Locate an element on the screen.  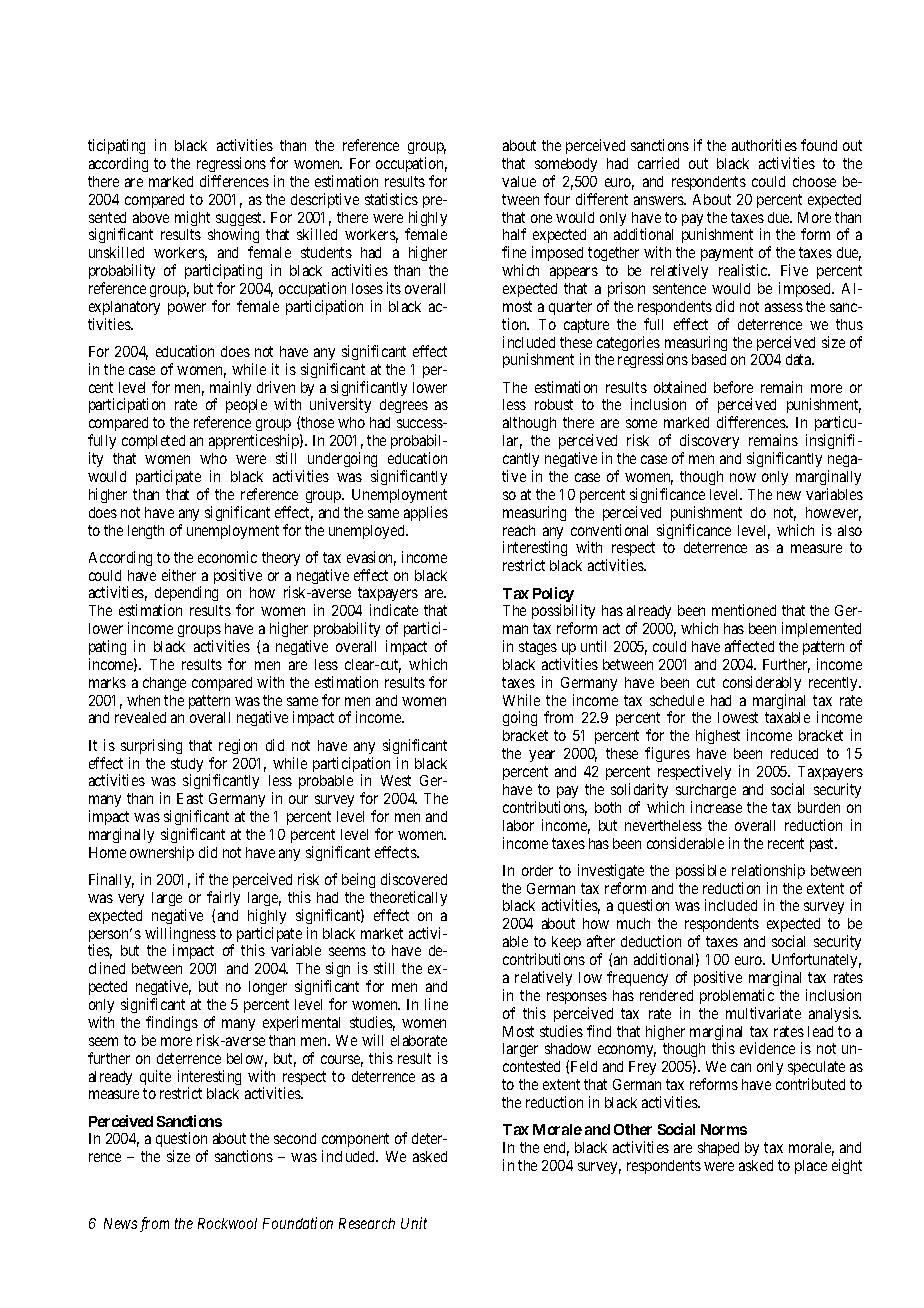
change is located at coordinates (164, 684).
